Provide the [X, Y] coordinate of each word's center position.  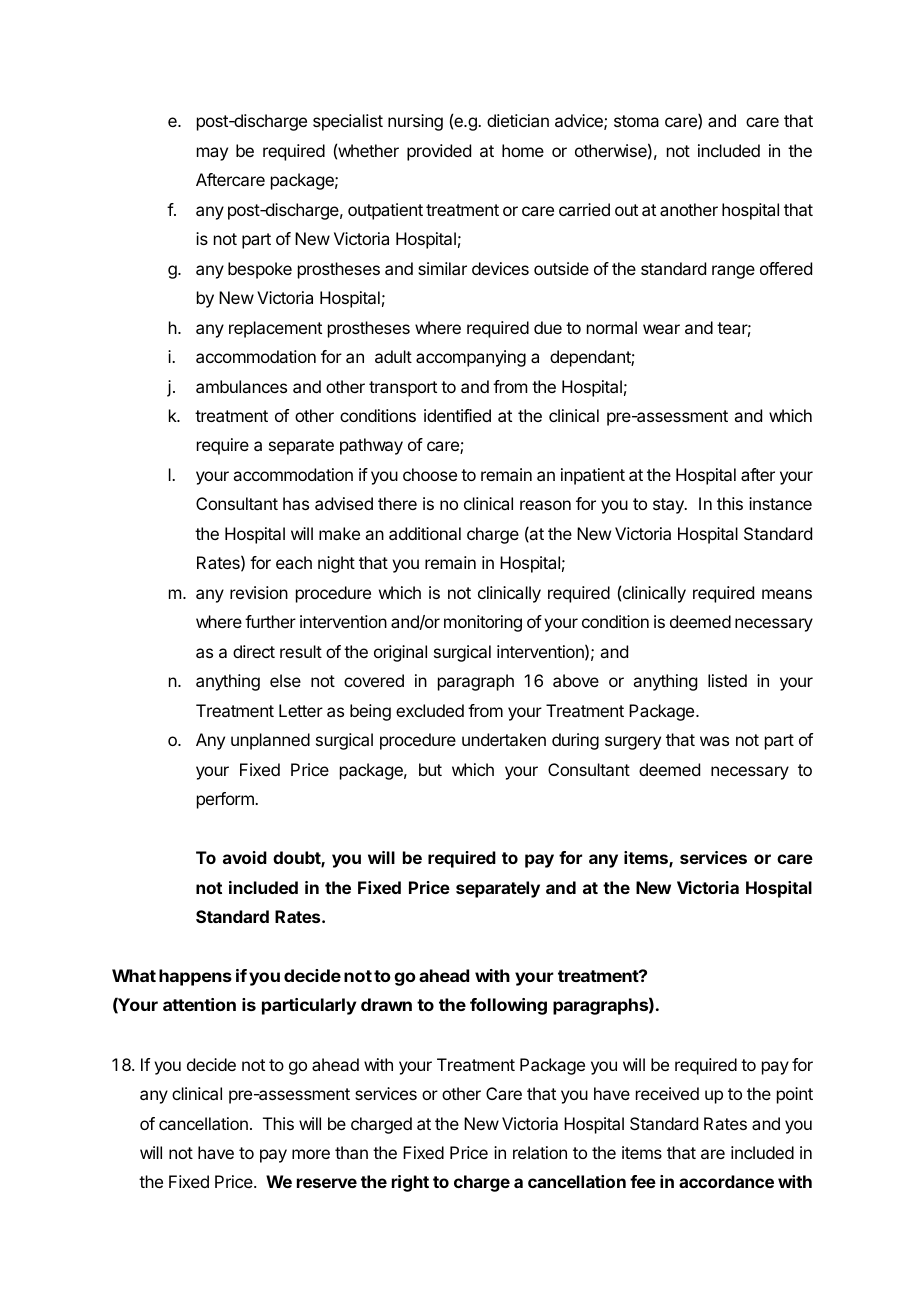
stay [669, 506]
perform [226, 800]
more [311, 1154]
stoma [636, 121]
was [714, 741]
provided [439, 152]
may [212, 154]
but [430, 769]
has [296, 503]
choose [430, 474]
